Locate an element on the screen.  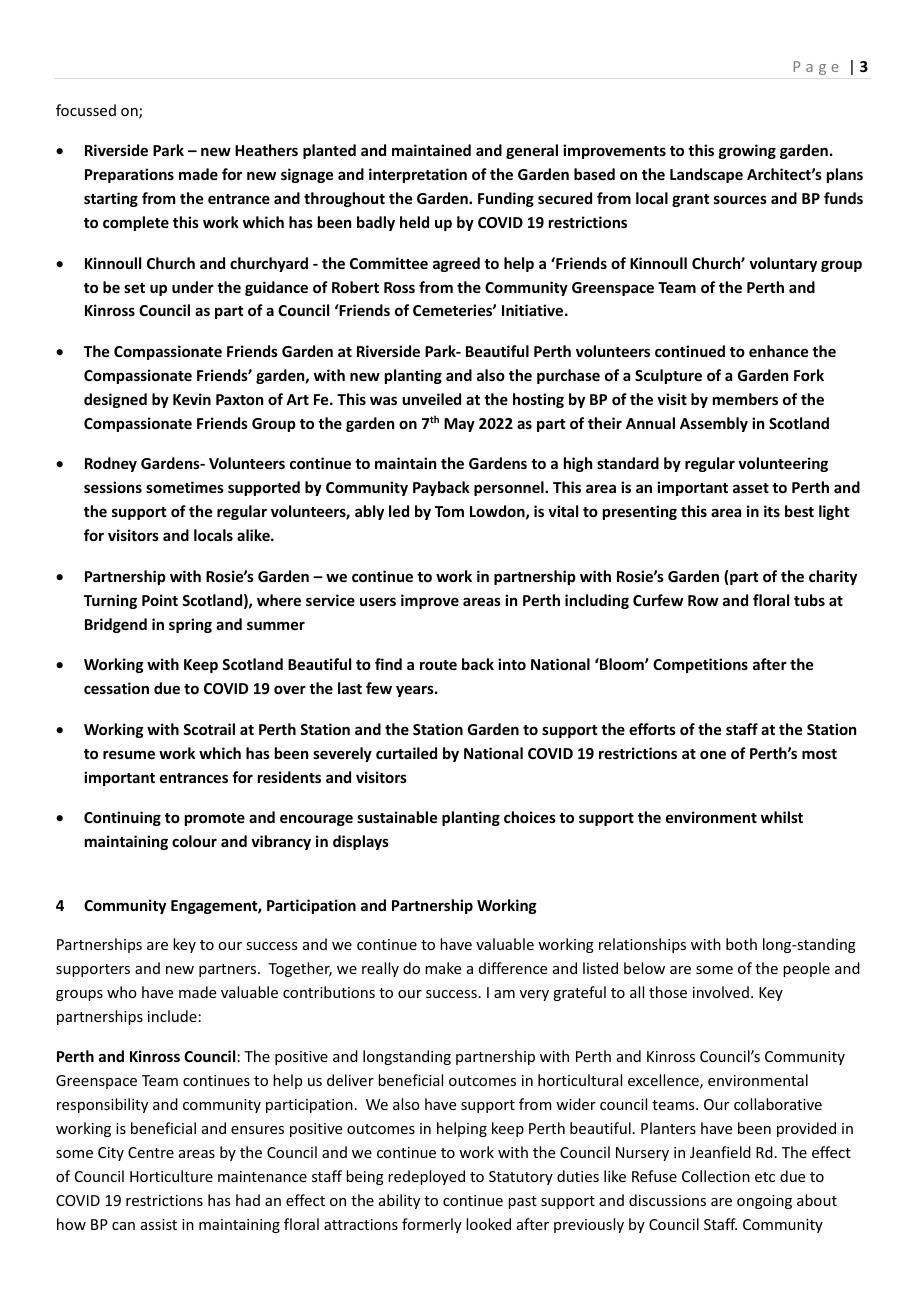
Horticulture is located at coordinates (171, 1176).
